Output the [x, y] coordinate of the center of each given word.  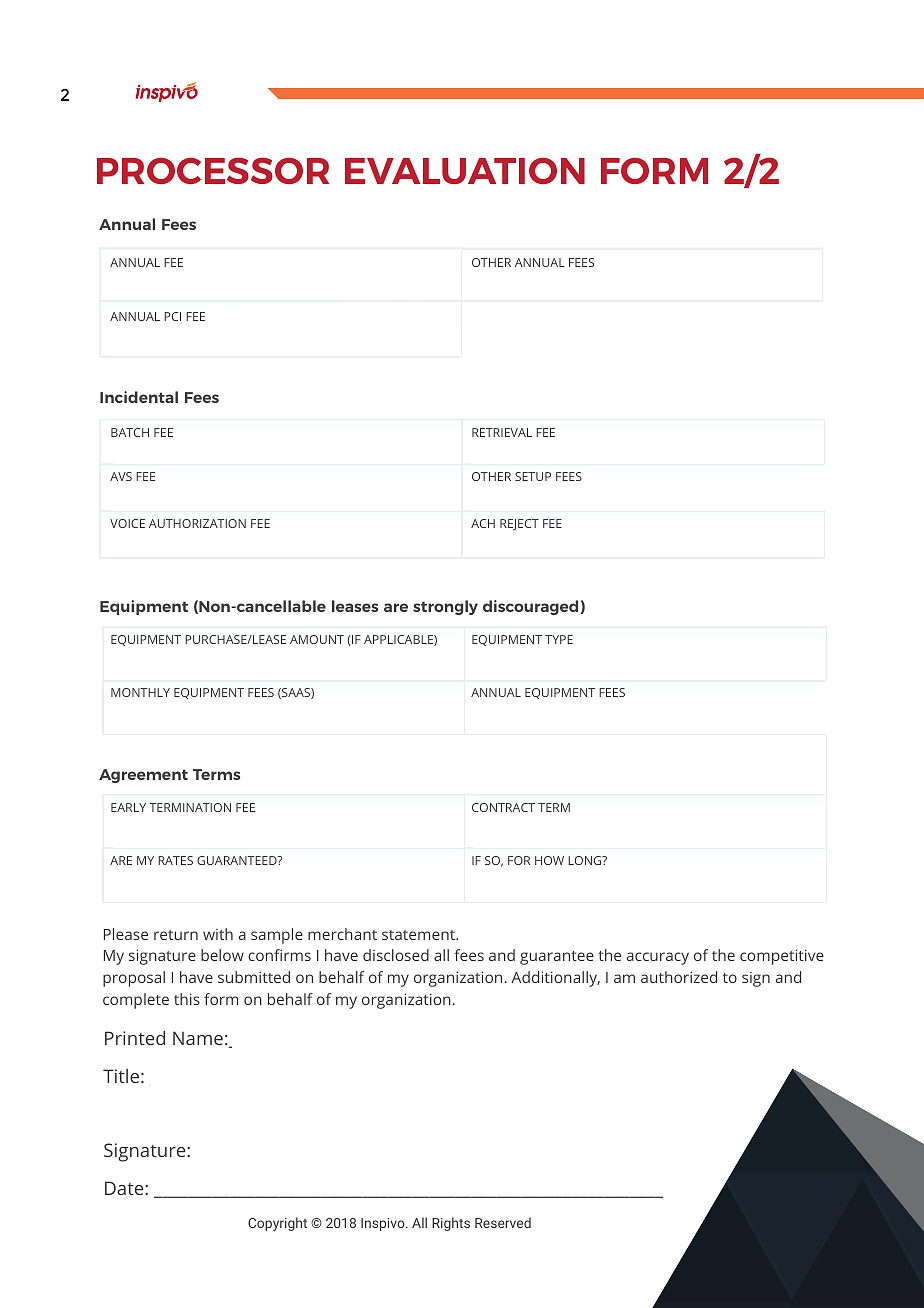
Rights [451, 1224]
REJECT [519, 525]
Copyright [277, 1224]
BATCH [130, 432]
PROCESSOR [213, 170]
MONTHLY [140, 692]
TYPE [559, 639]
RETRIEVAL [502, 432]
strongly [445, 607]
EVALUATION [465, 171]
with [218, 934]
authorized [679, 977]
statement [419, 935]
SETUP [533, 476]
